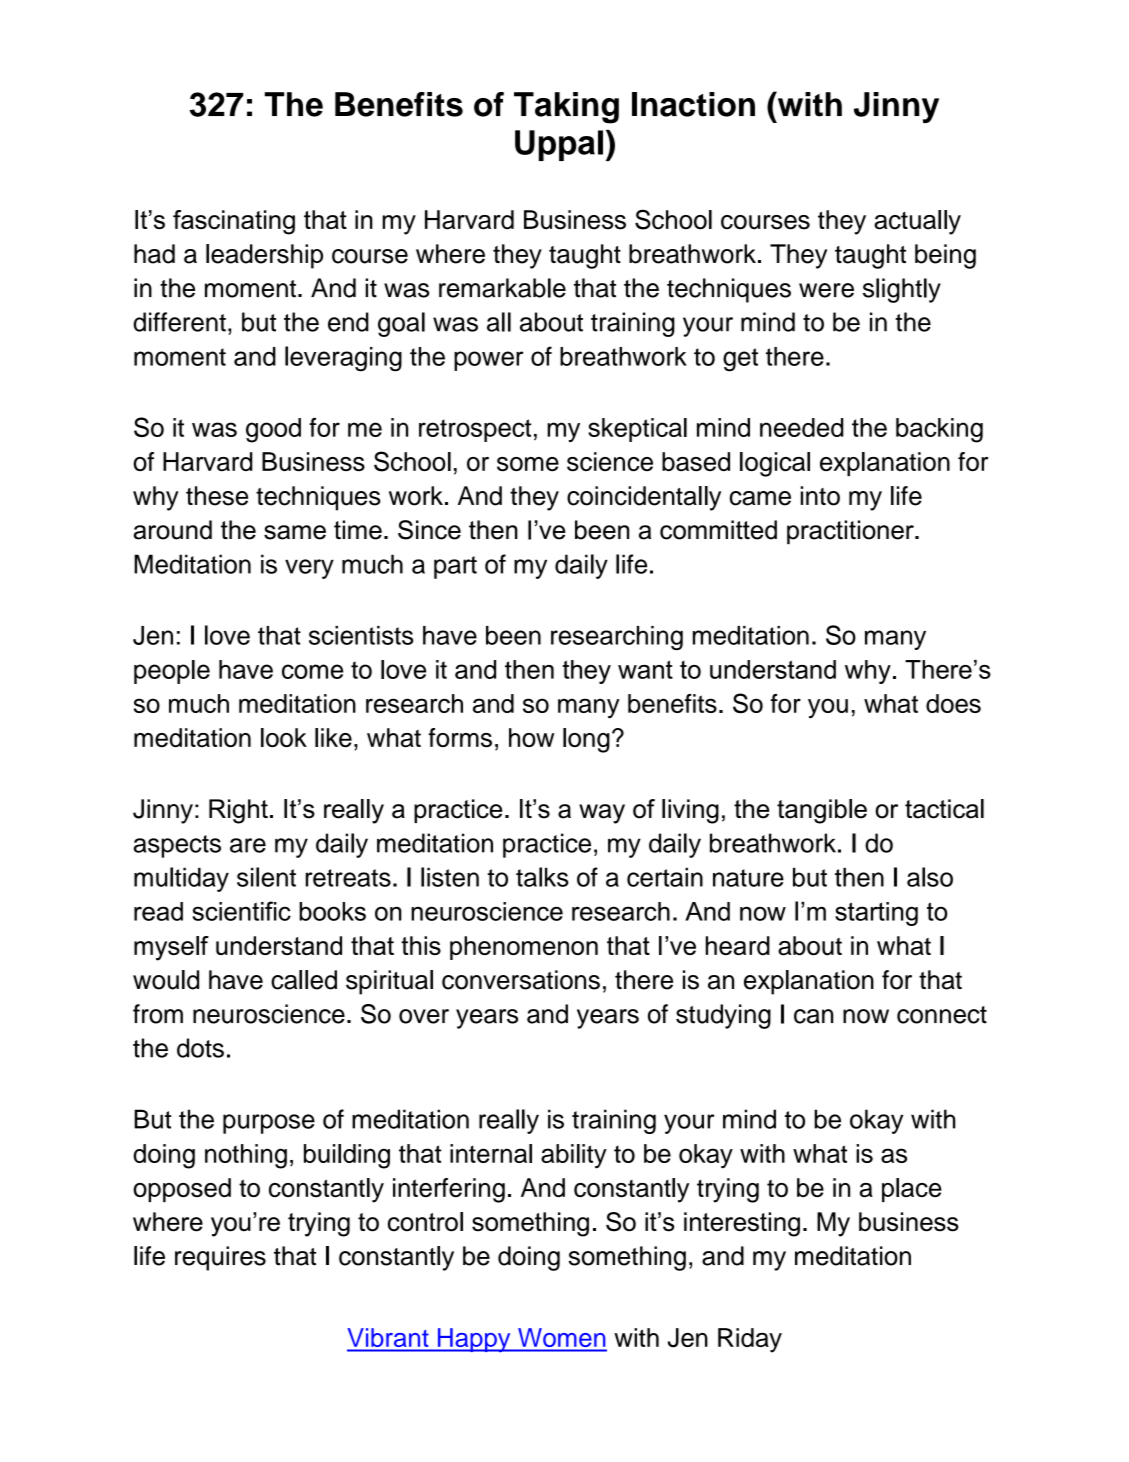 Image resolution: width=1129 pixels, height=1462 pixels. I want to click on Uppal, so click(559, 145).
